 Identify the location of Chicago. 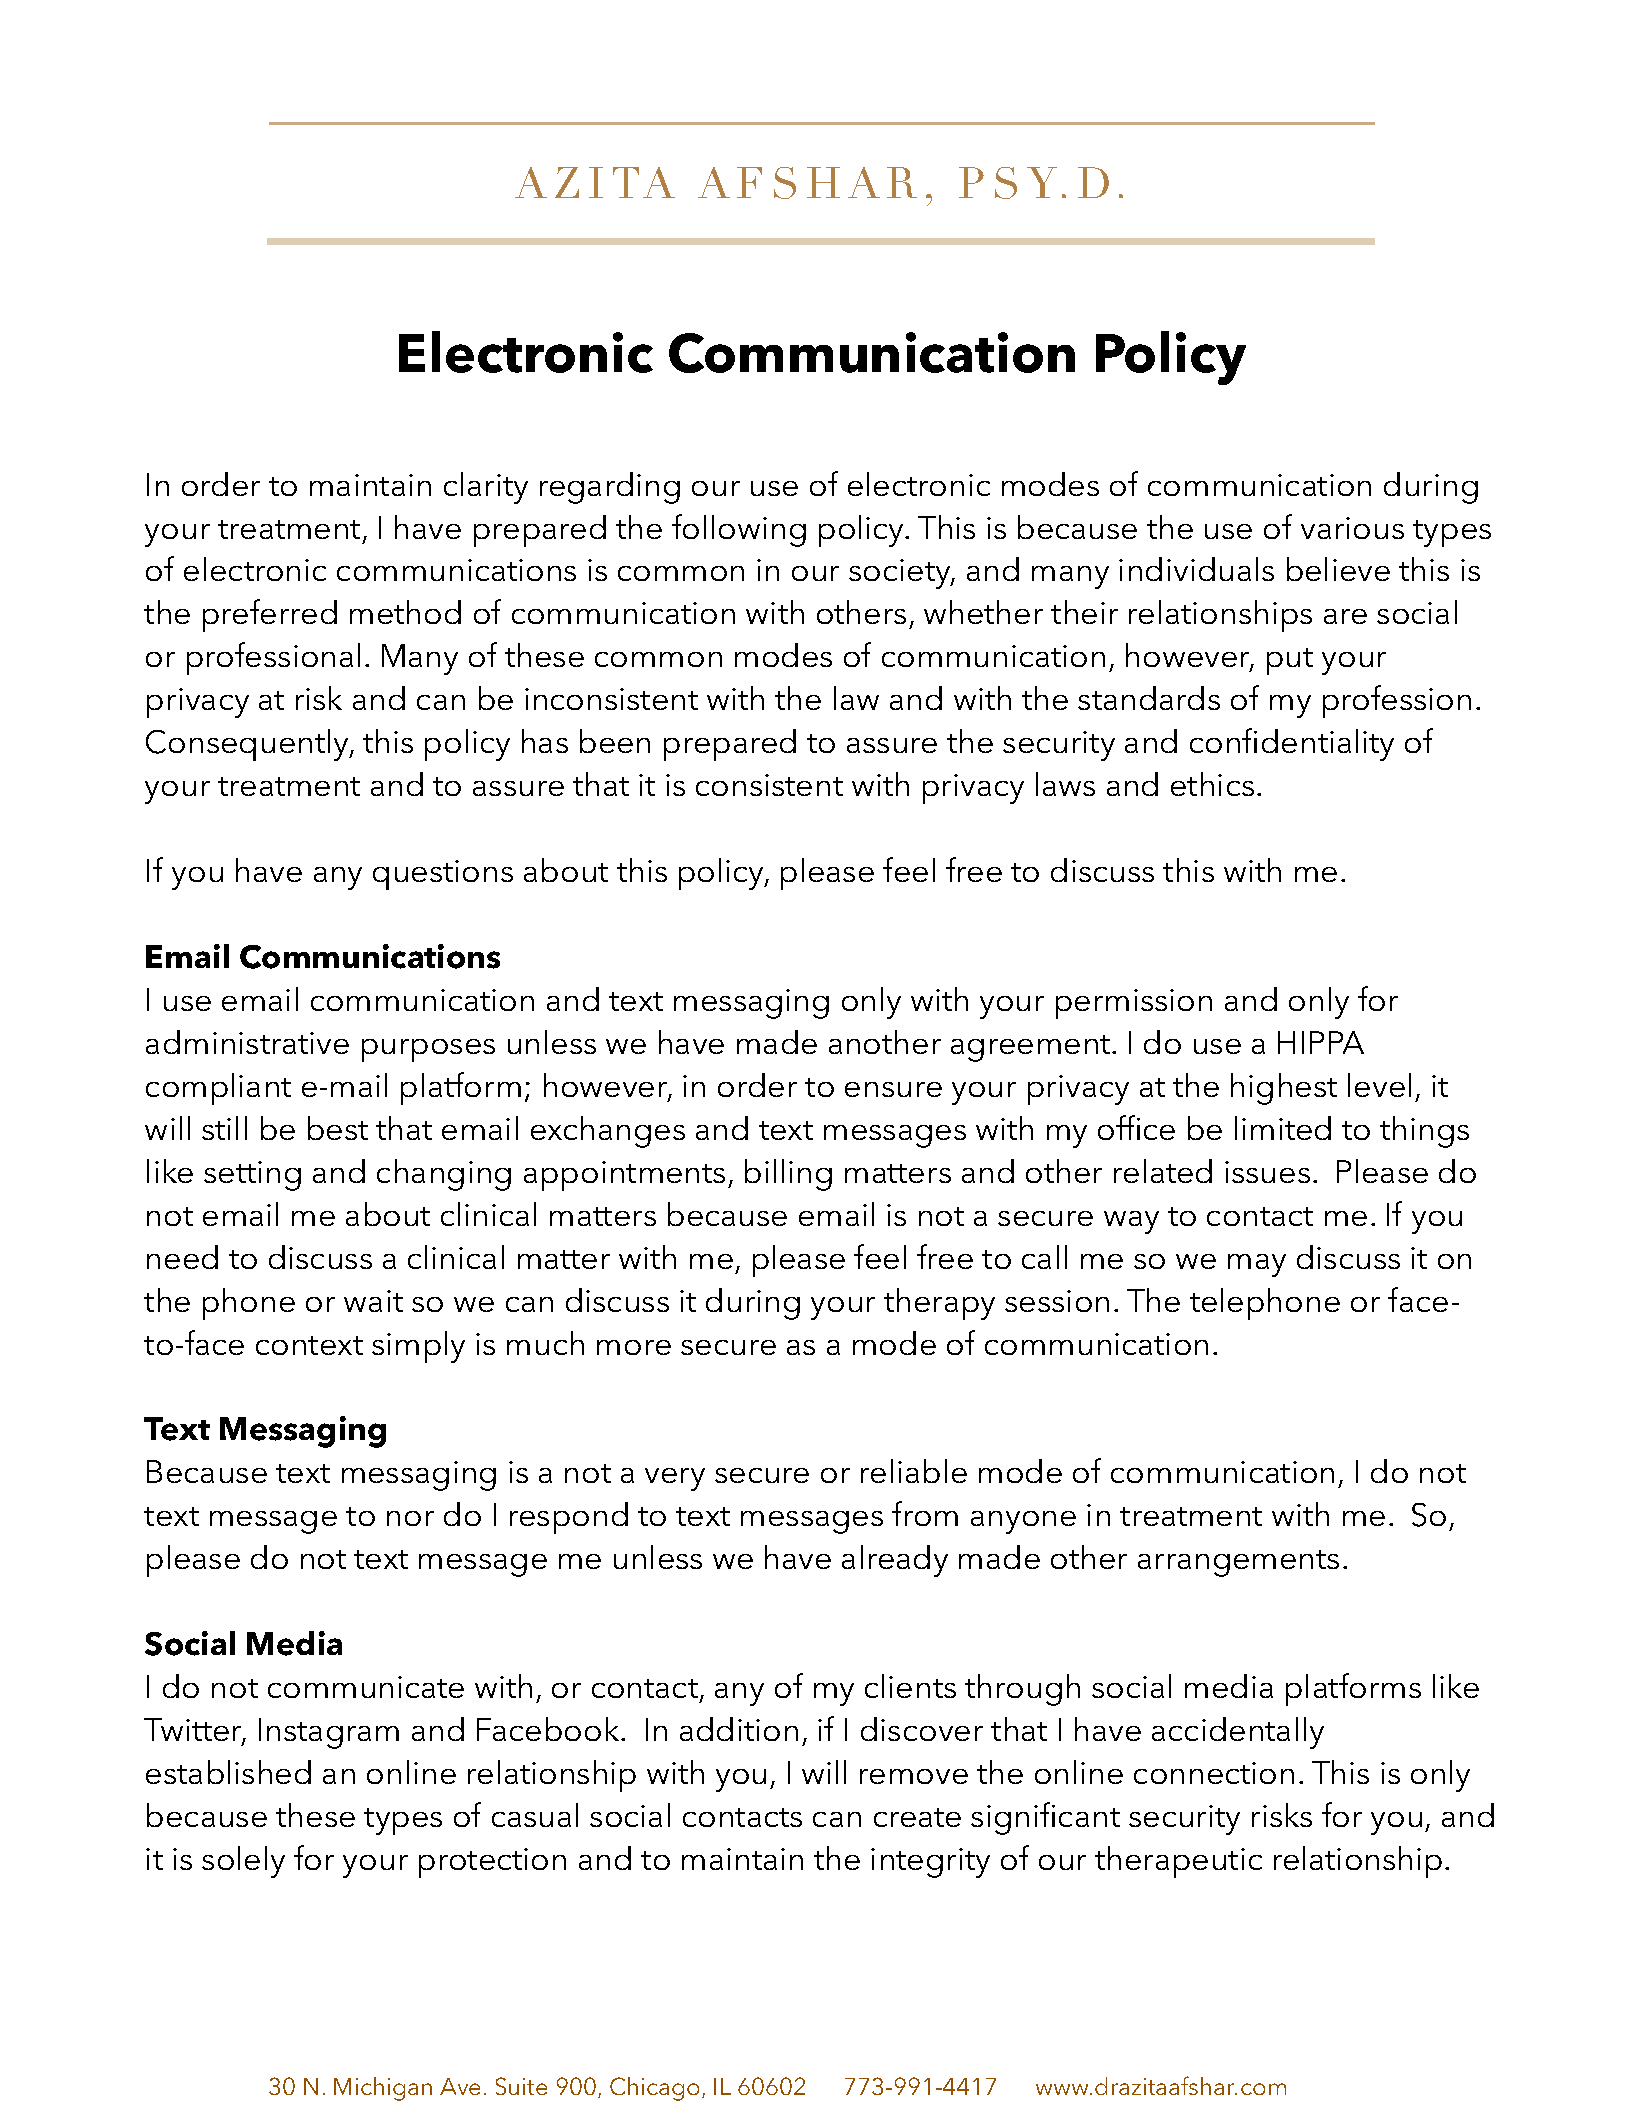
(656, 2089).
